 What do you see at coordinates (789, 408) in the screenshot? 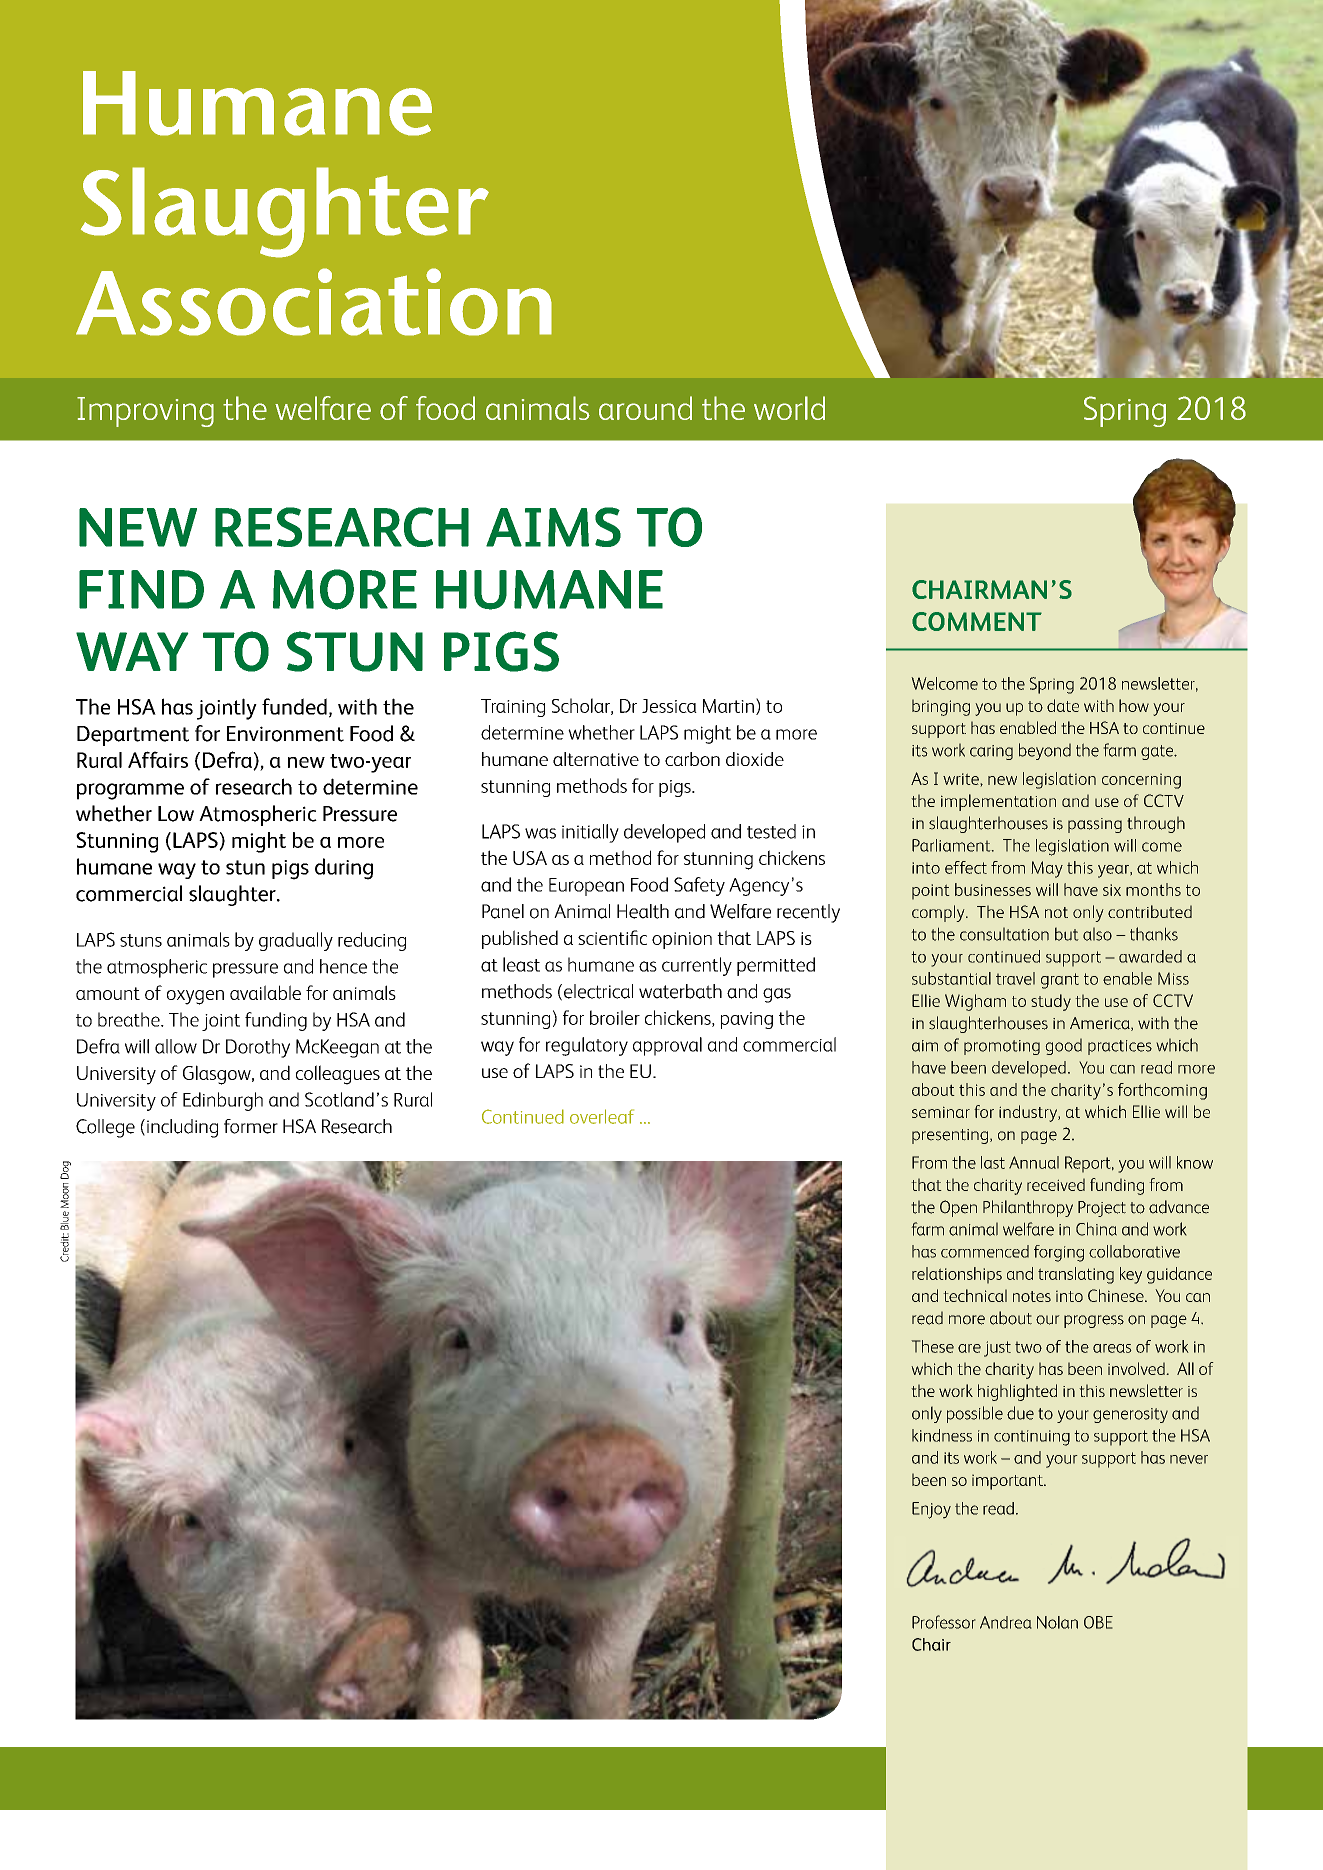
I see `world` at bounding box center [789, 408].
